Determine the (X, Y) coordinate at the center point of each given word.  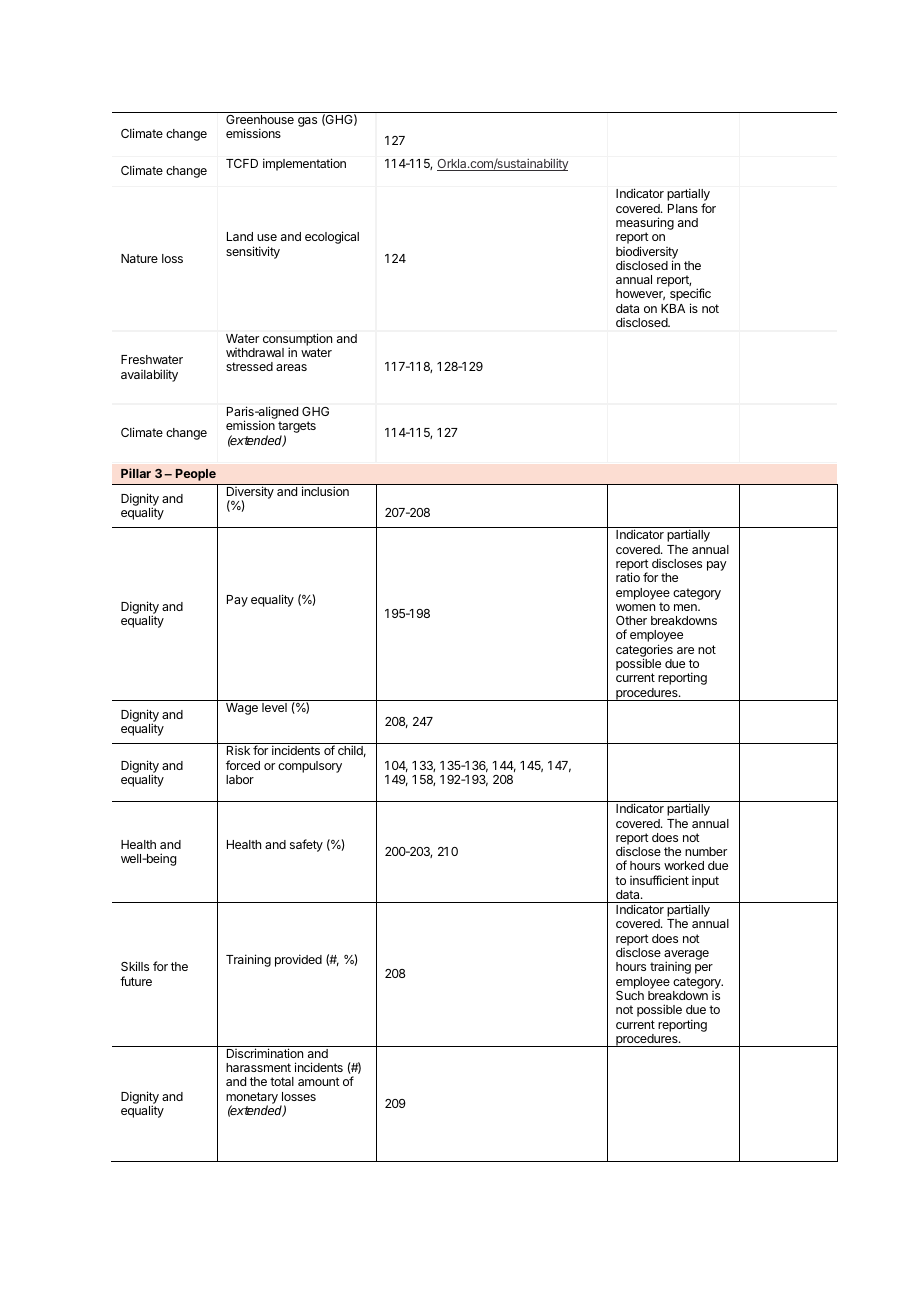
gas (307, 122)
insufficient (659, 880)
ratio (628, 577)
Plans (683, 208)
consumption (297, 340)
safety (306, 845)
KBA (673, 308)
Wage (242, 709)
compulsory (310, 767)
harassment (258, 1067)
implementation (304, 164)
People (196, 475)
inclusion (325, 491)
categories (644, 651)
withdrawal (255, 352)
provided (298, 960)
